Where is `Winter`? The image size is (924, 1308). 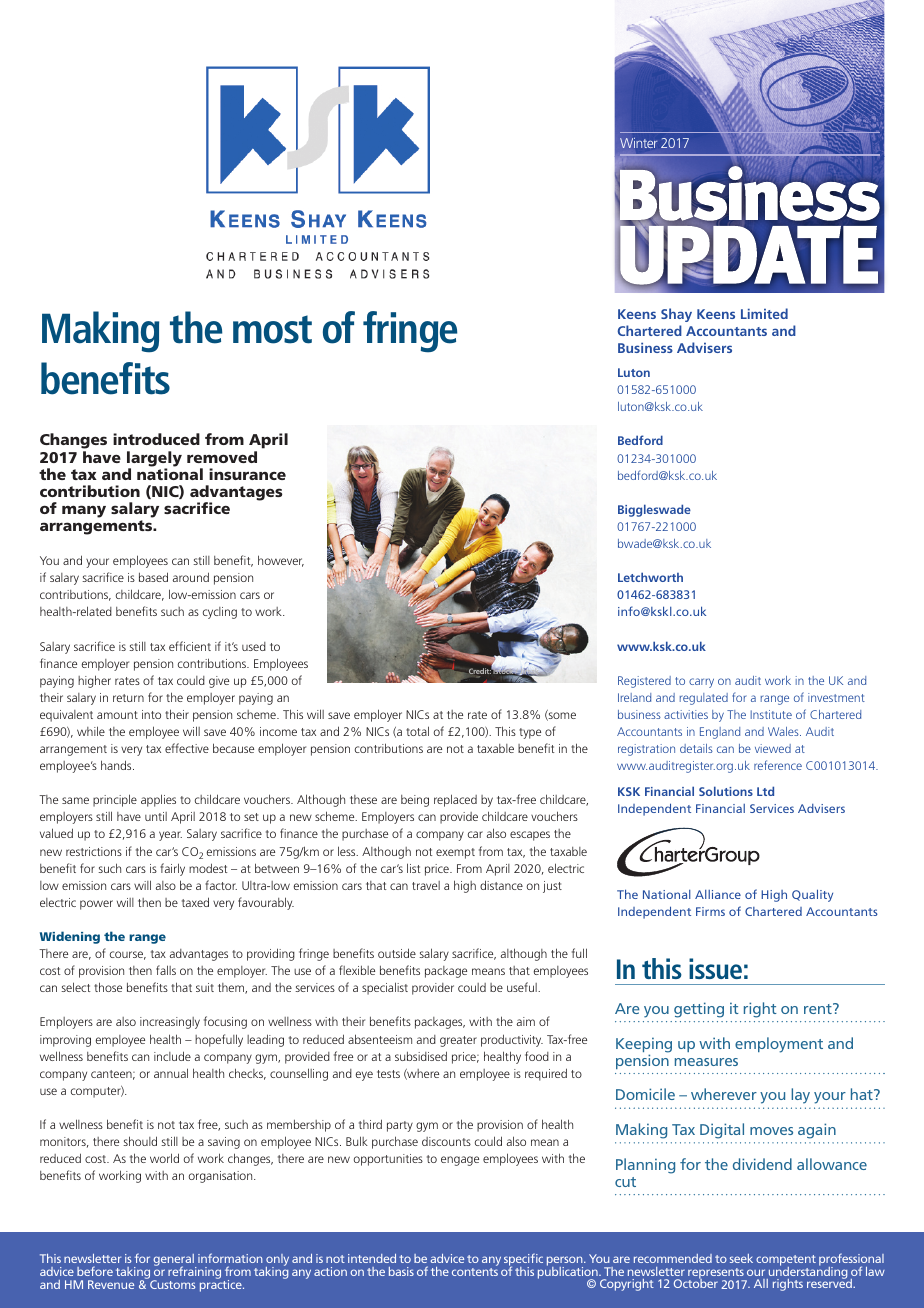
Winter is located at coordinates (638, 143).
